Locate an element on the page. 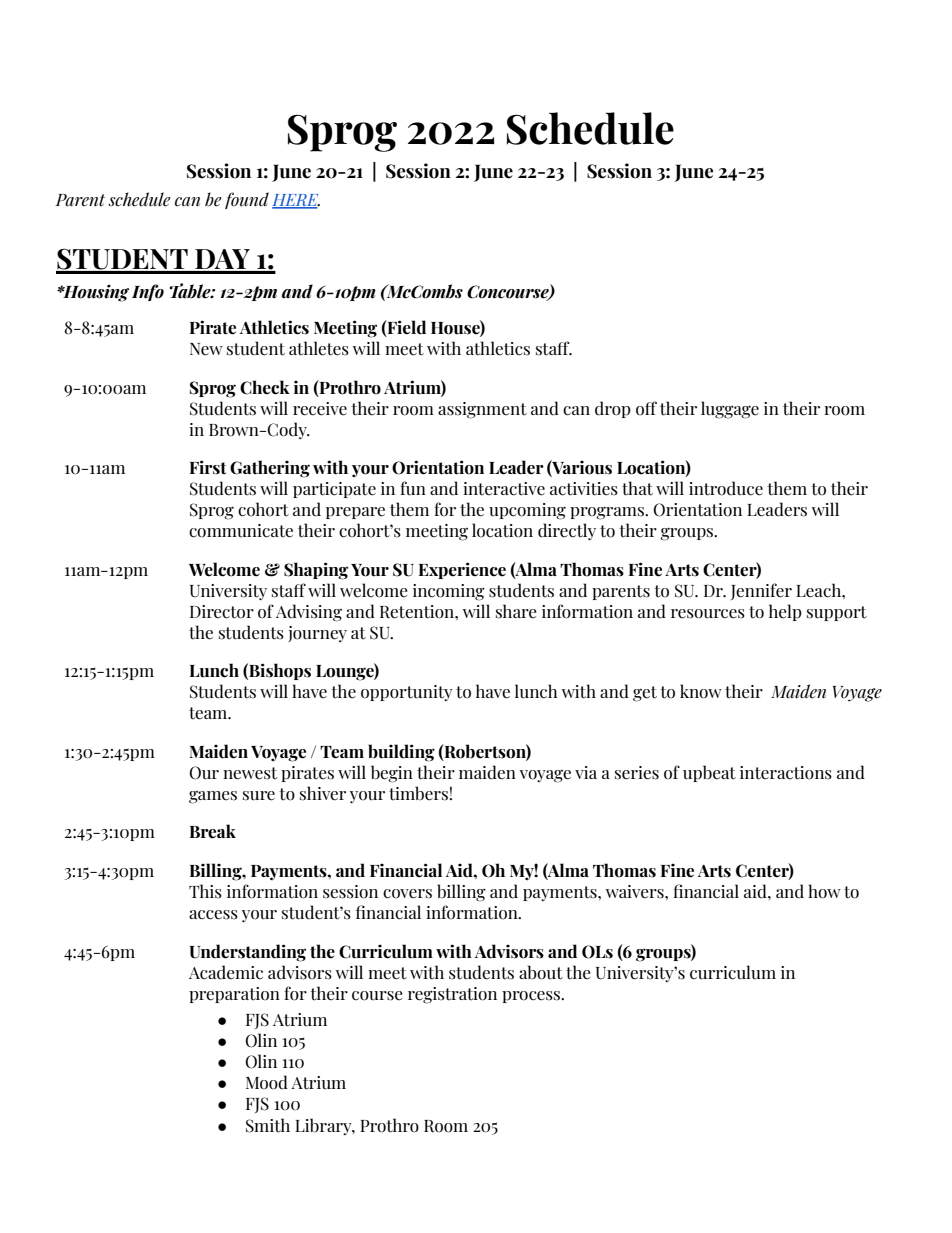  HERE is located at coordinates (296, 201).
